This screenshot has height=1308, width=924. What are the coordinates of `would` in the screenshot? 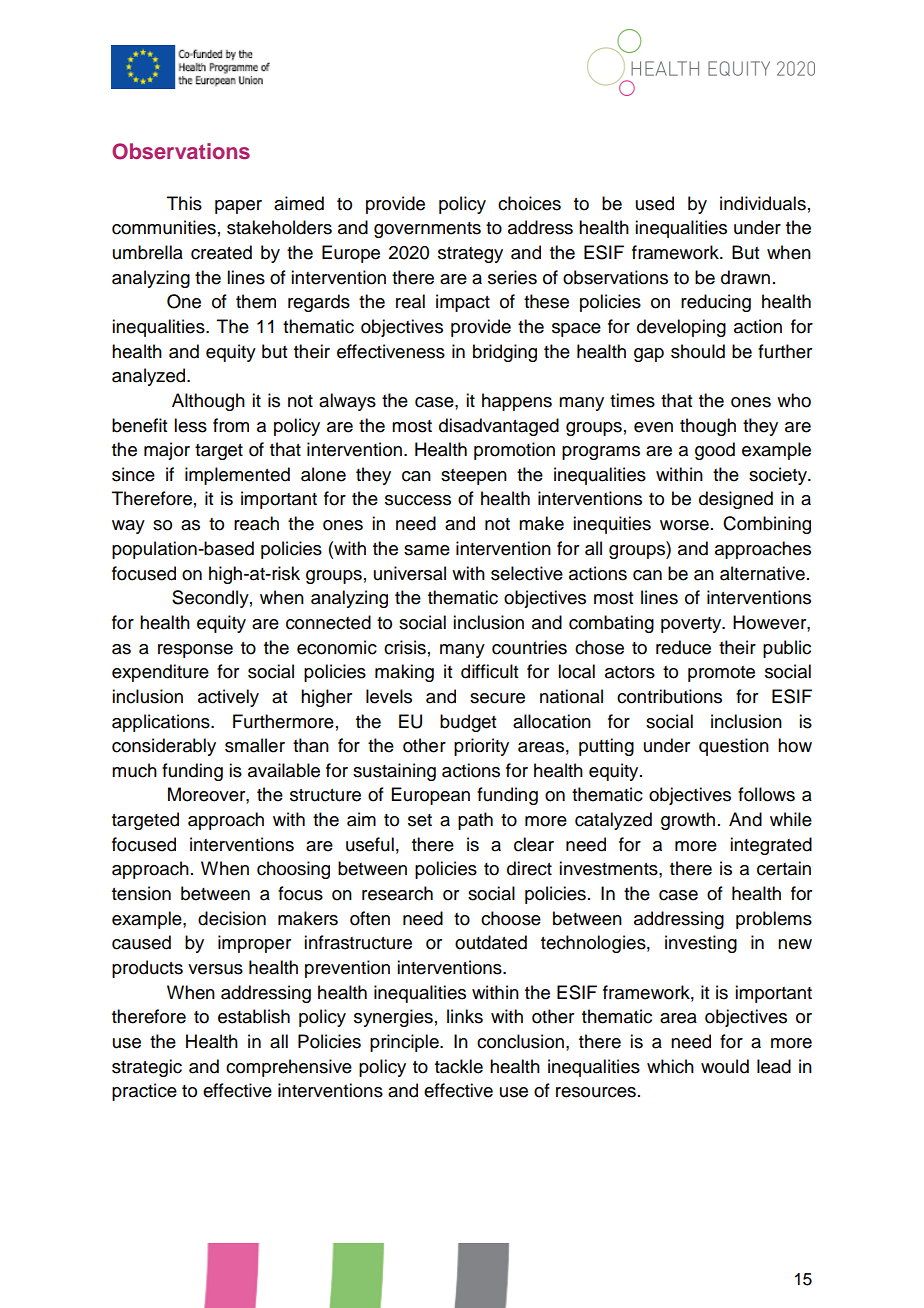 It's located at (725, 1066).
